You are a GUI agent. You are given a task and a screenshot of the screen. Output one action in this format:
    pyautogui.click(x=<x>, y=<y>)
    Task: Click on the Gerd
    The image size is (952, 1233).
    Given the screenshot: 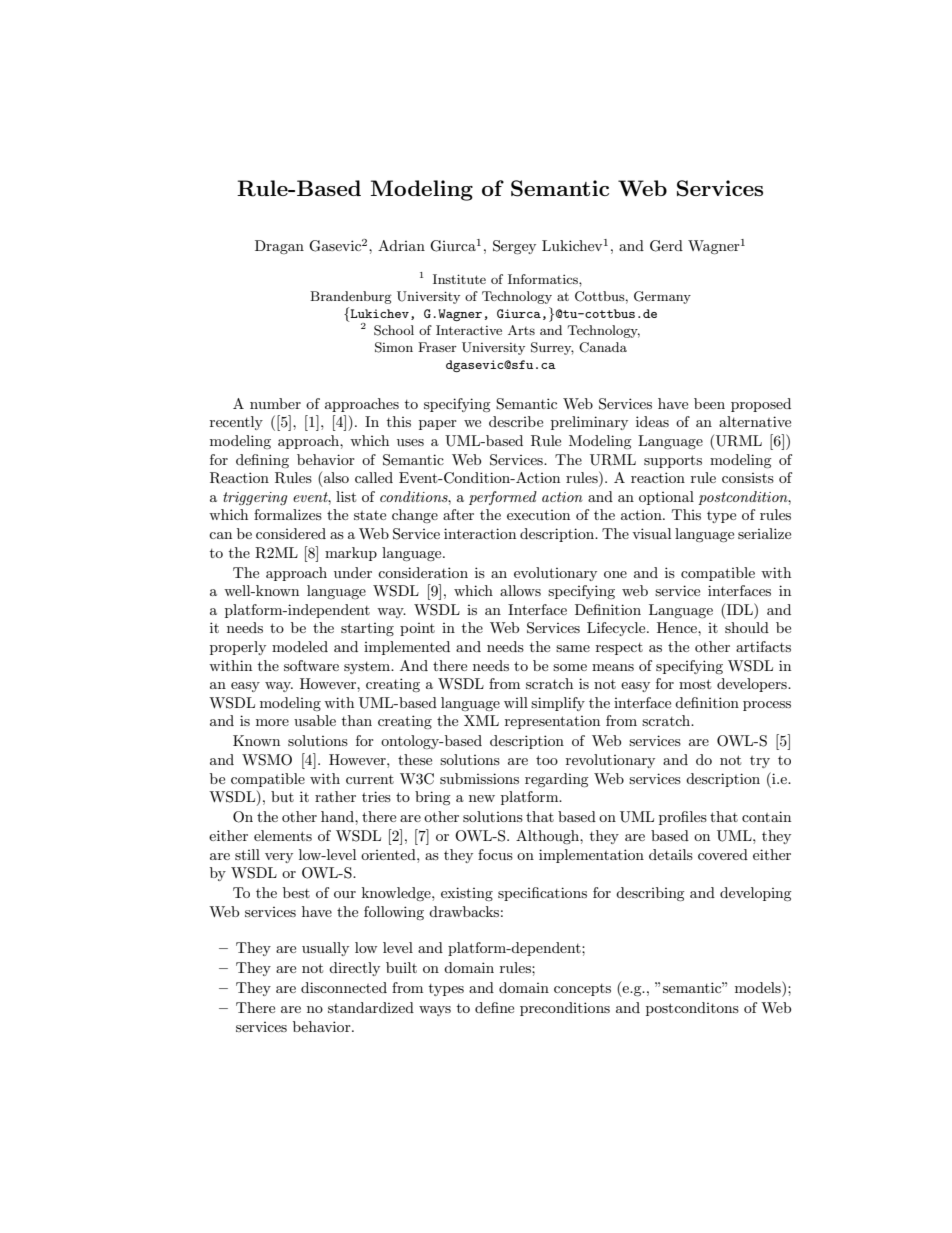 What is the action you would take?
    pyautogui.click(x=666, y=246)
